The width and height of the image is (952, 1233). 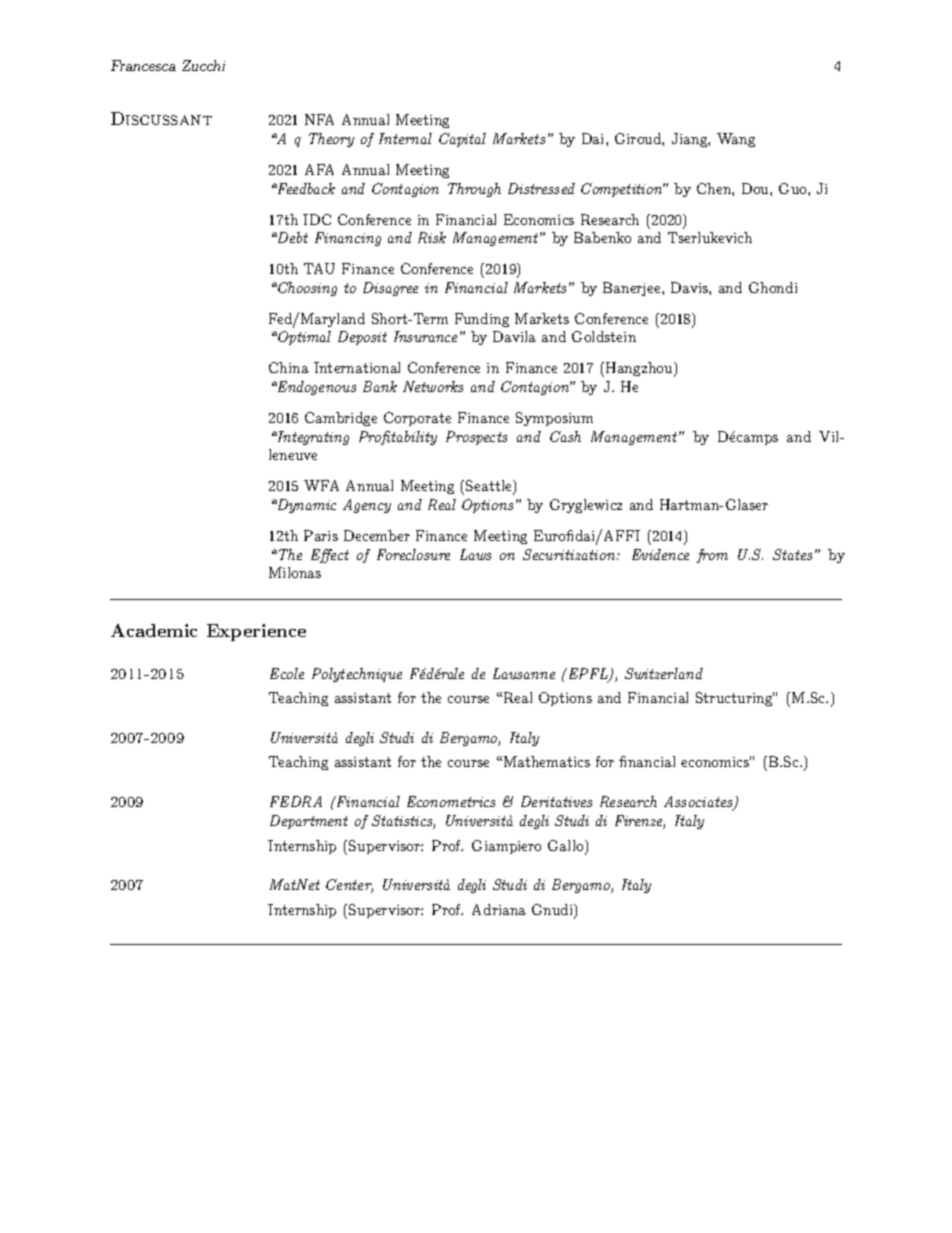 I want to click on Lausanne, so click(x=524, y=673).
